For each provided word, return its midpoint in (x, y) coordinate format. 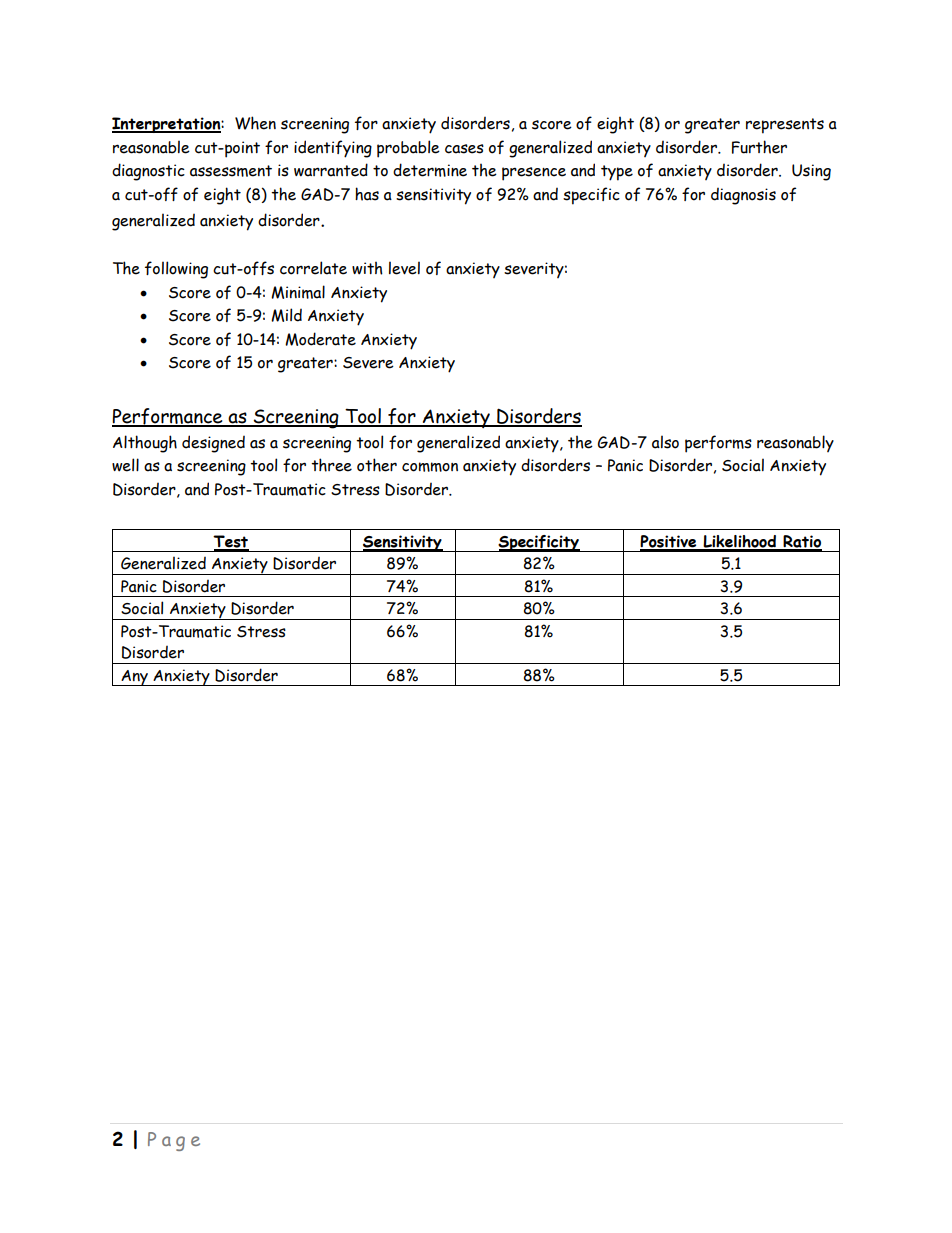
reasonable (151, 147)
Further (759, 147)
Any (134, 678)
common (430, 467)
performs (718, 444)
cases (464, 149)
